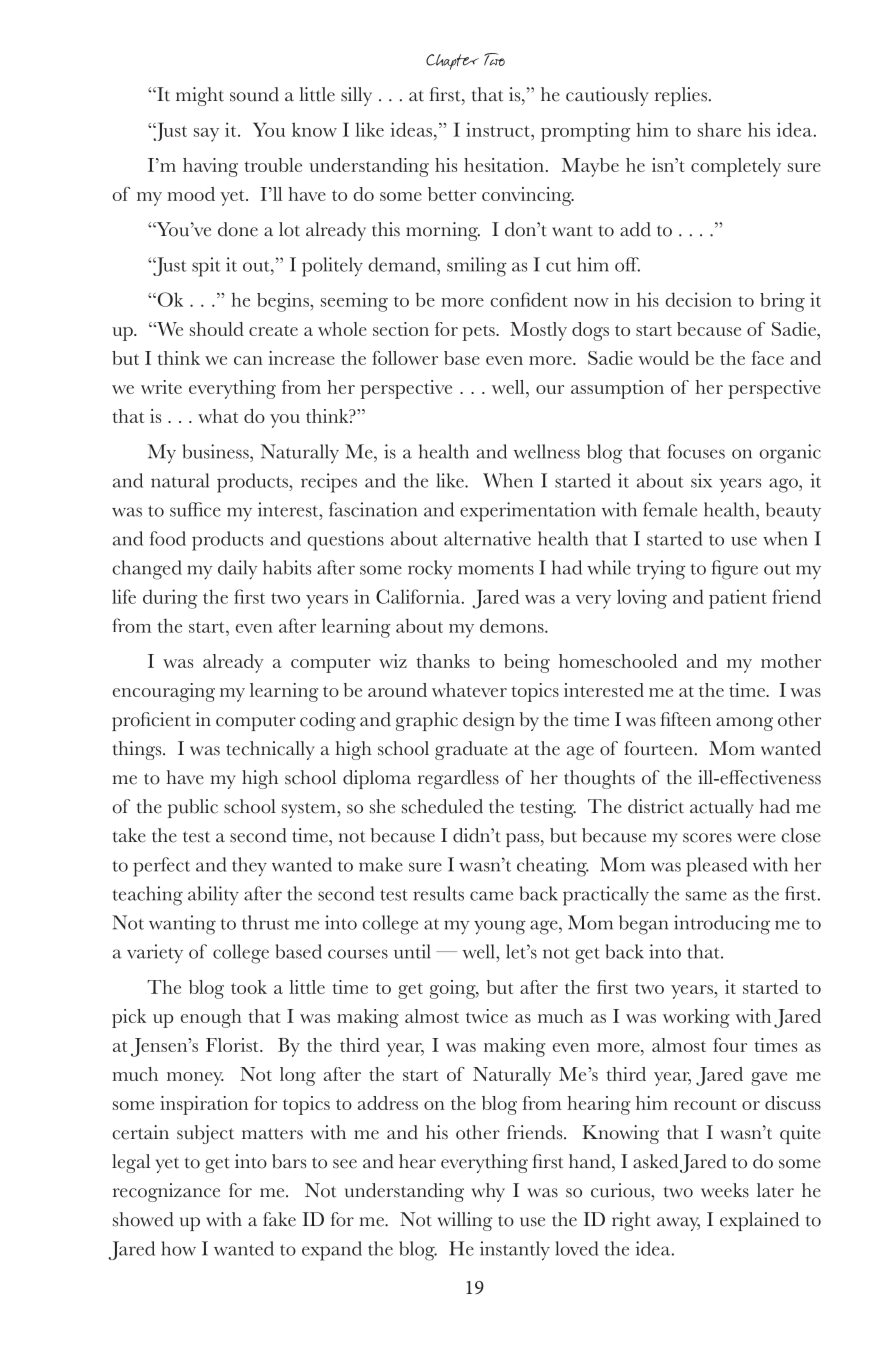 The width and height of the screenshot is (896, 1345). I want to click on showed, so click(143, 1219).
